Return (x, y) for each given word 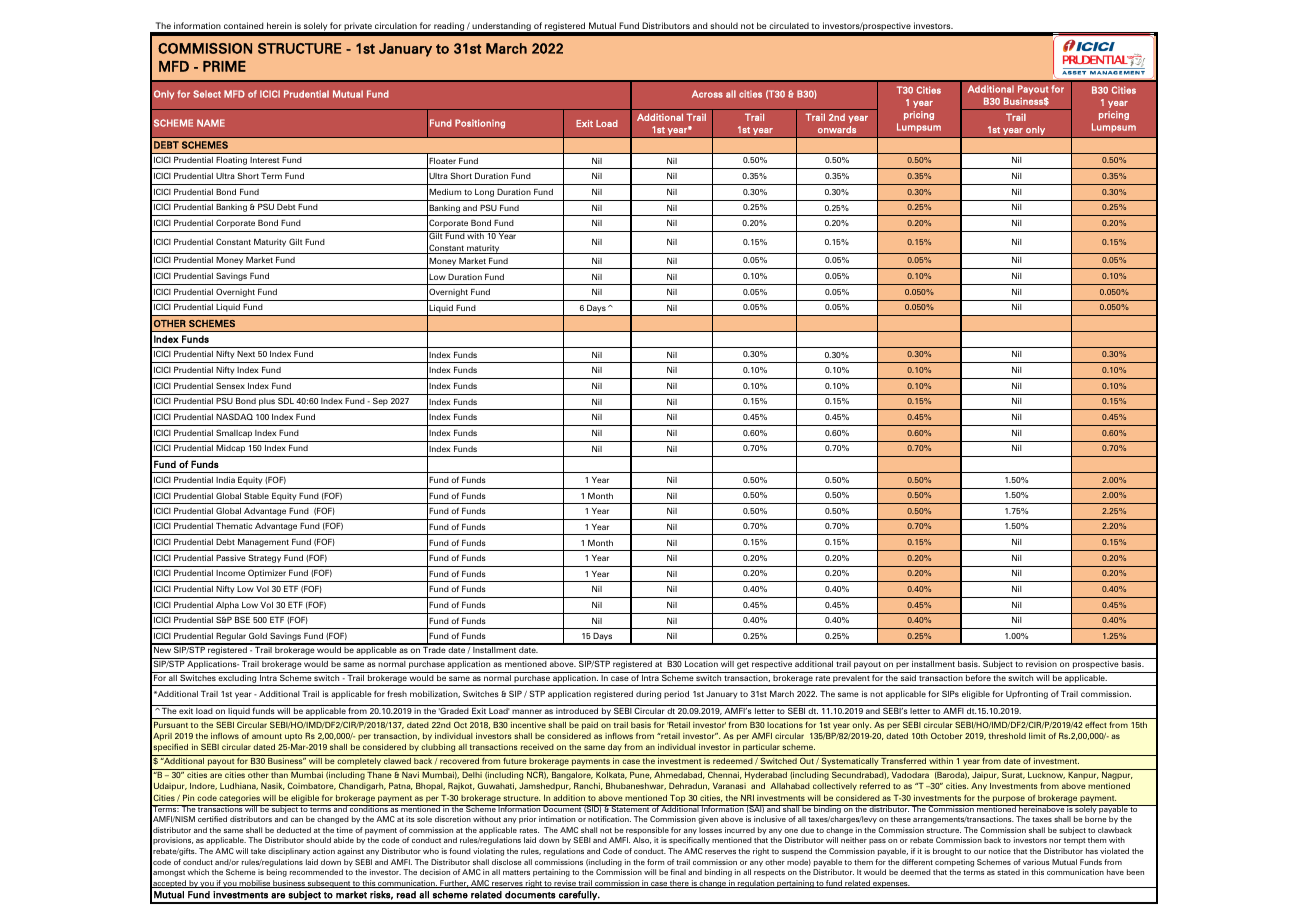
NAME (211, 123)
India (225, 480)
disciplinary (289, 852)
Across (707, 94)
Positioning (480, 124)
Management (263, 543)
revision (1041, 664)
